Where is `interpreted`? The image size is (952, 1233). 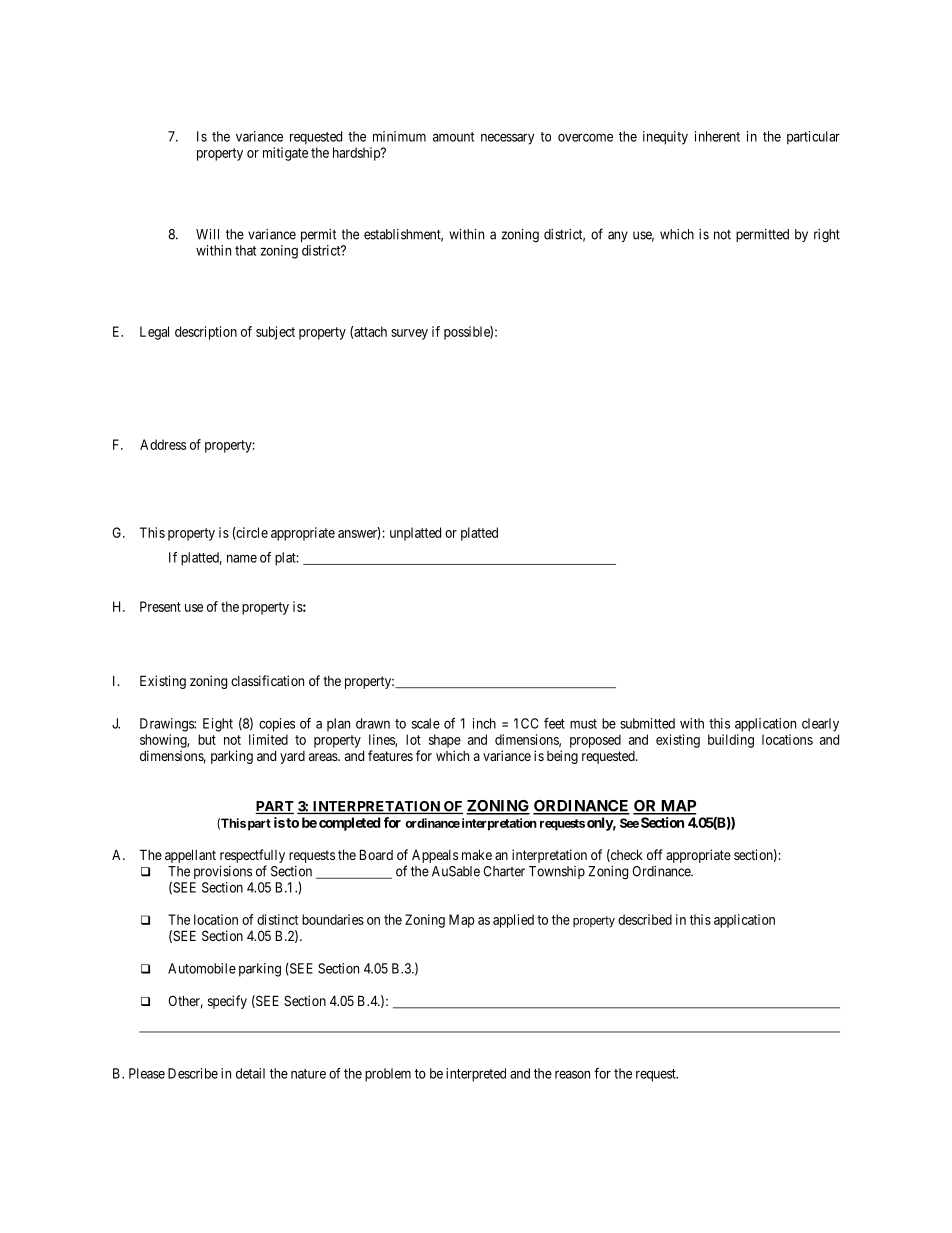
interpreted is located at coordinates (476, 1075).
